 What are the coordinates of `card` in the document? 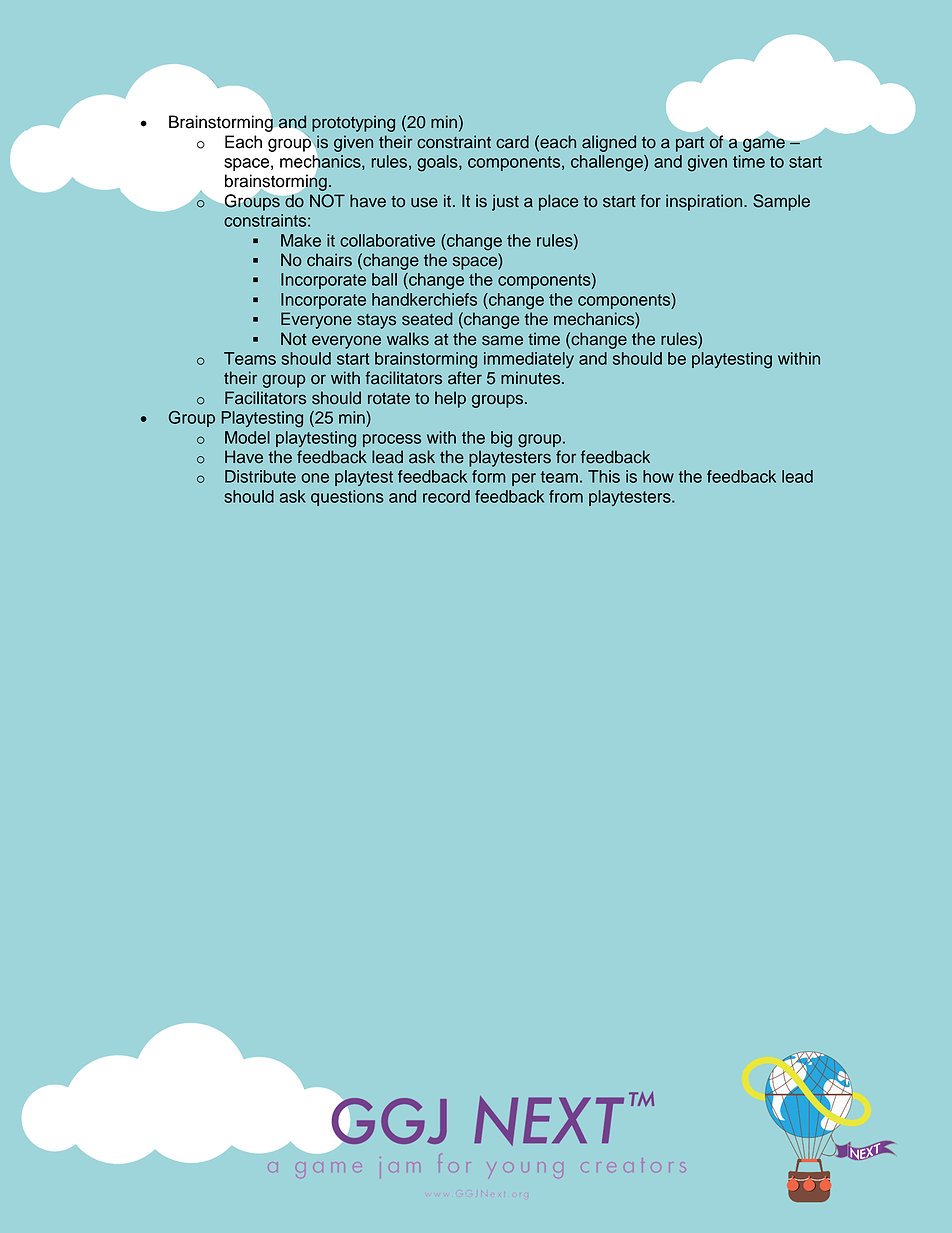 It's located at (512, 142).
